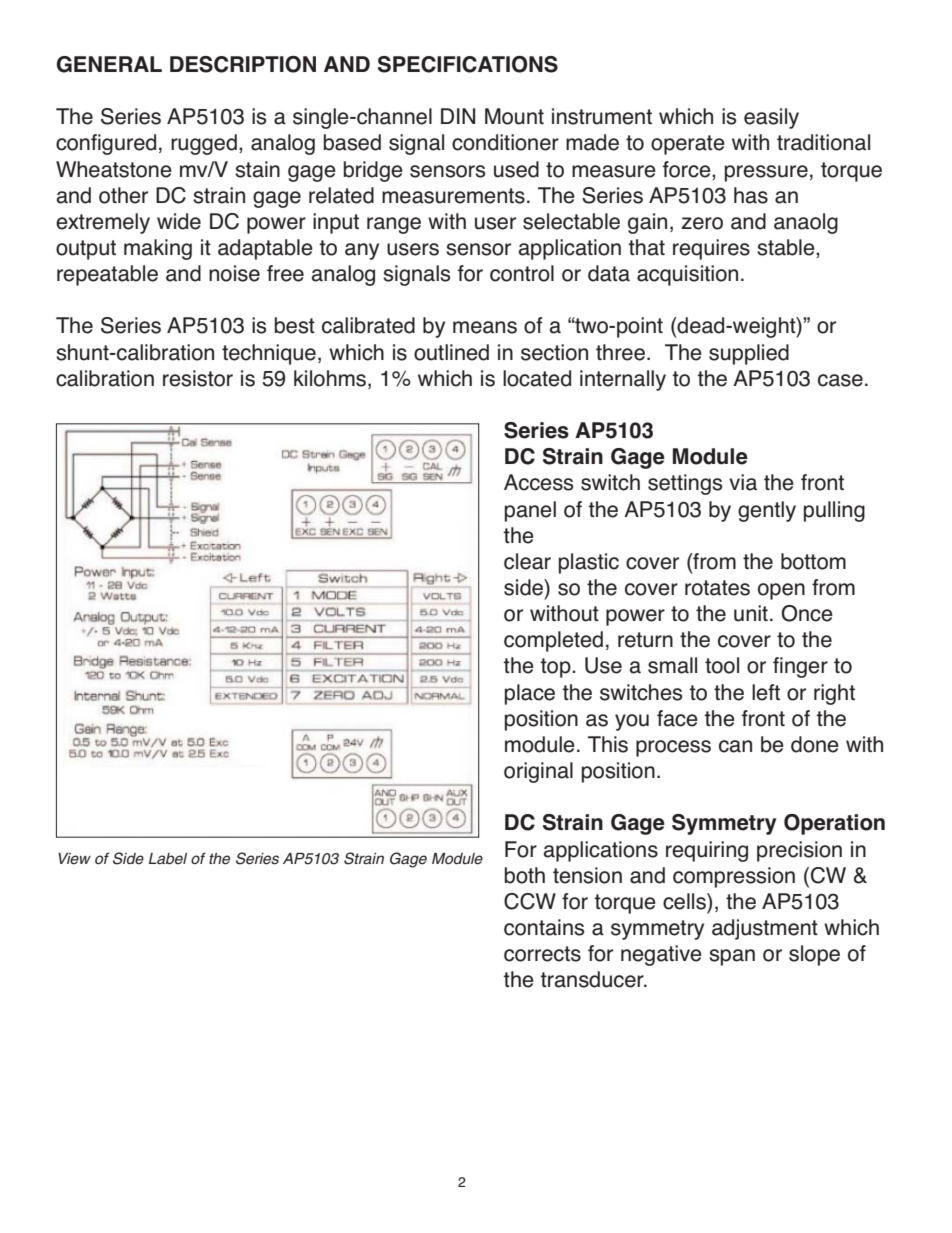 This screenshot has width=952, height=1233. I want to click on DIN, so click(458, 116).
